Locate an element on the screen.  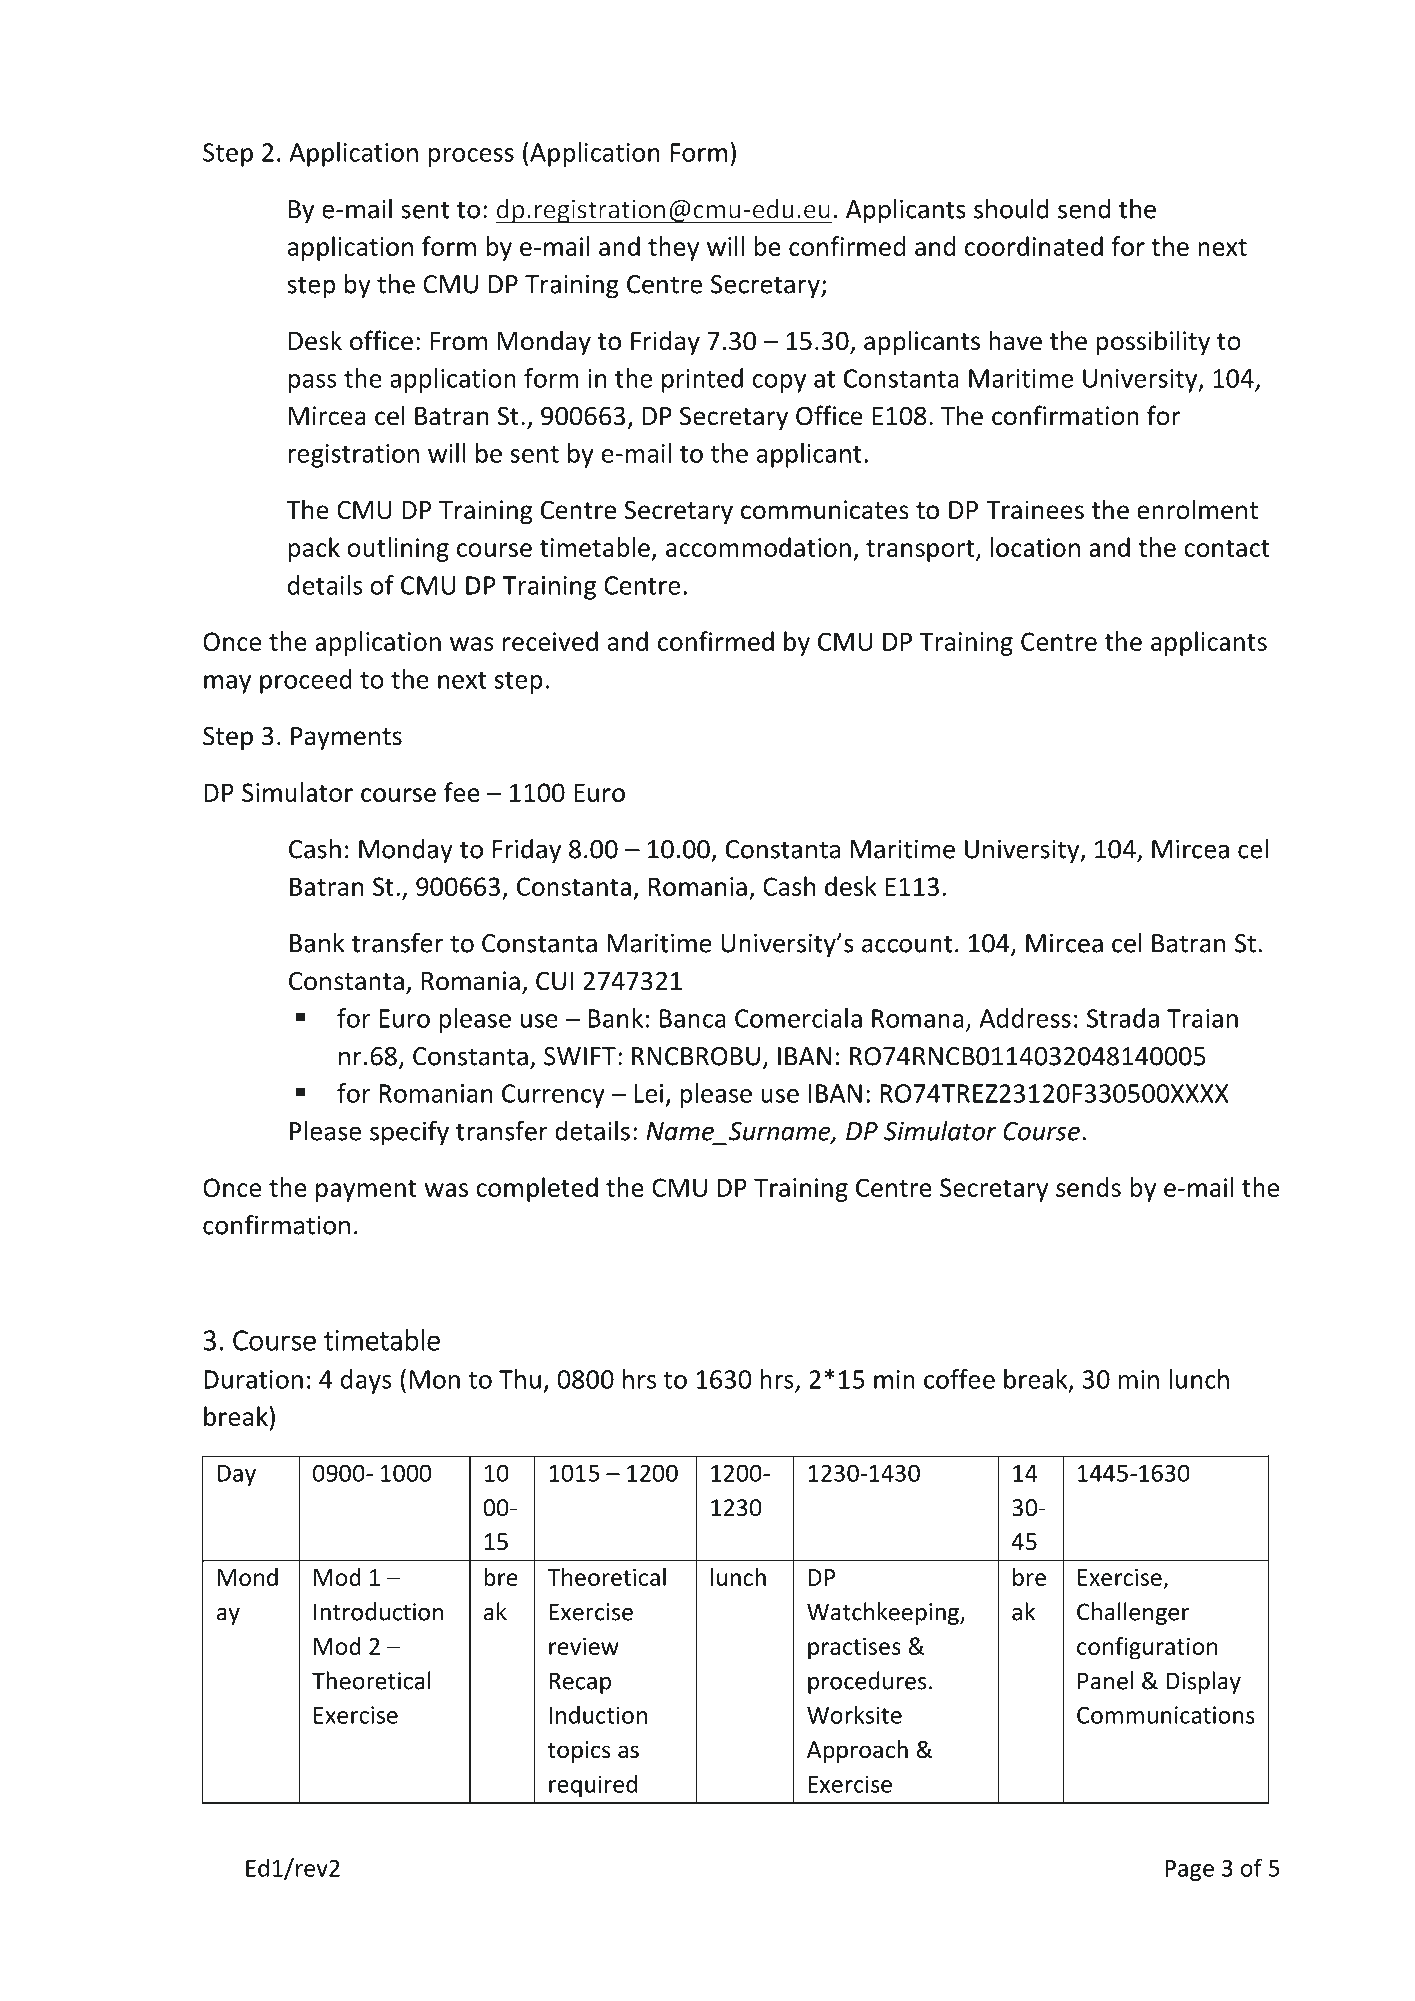
Introduction is located at coordinates (378, 1611).
